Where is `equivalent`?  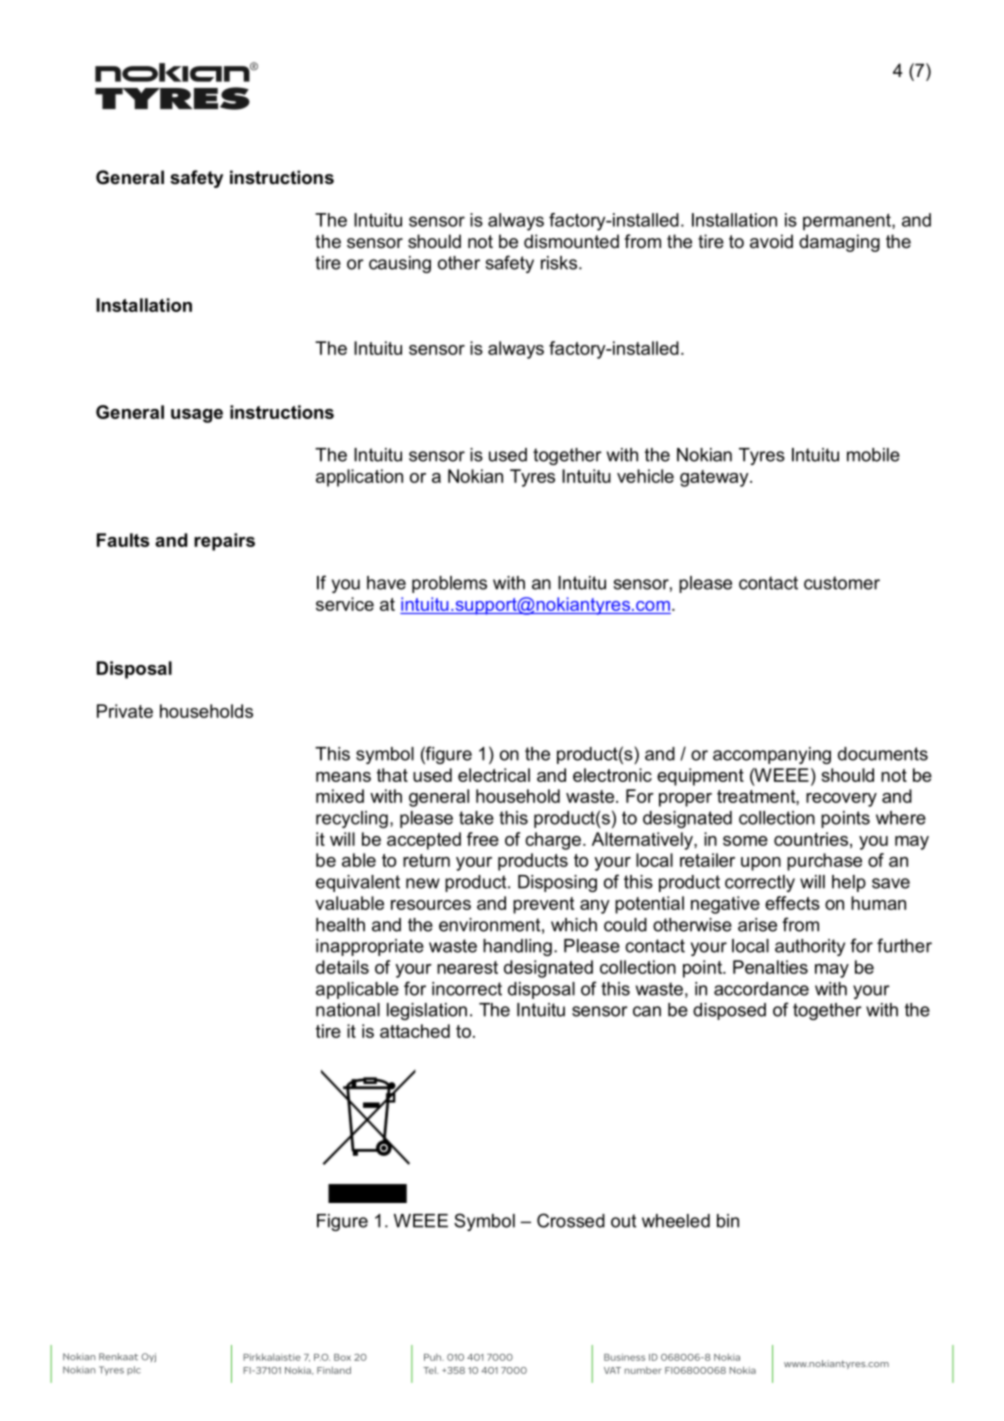
equivalent is located at coordinates (358, 883).
